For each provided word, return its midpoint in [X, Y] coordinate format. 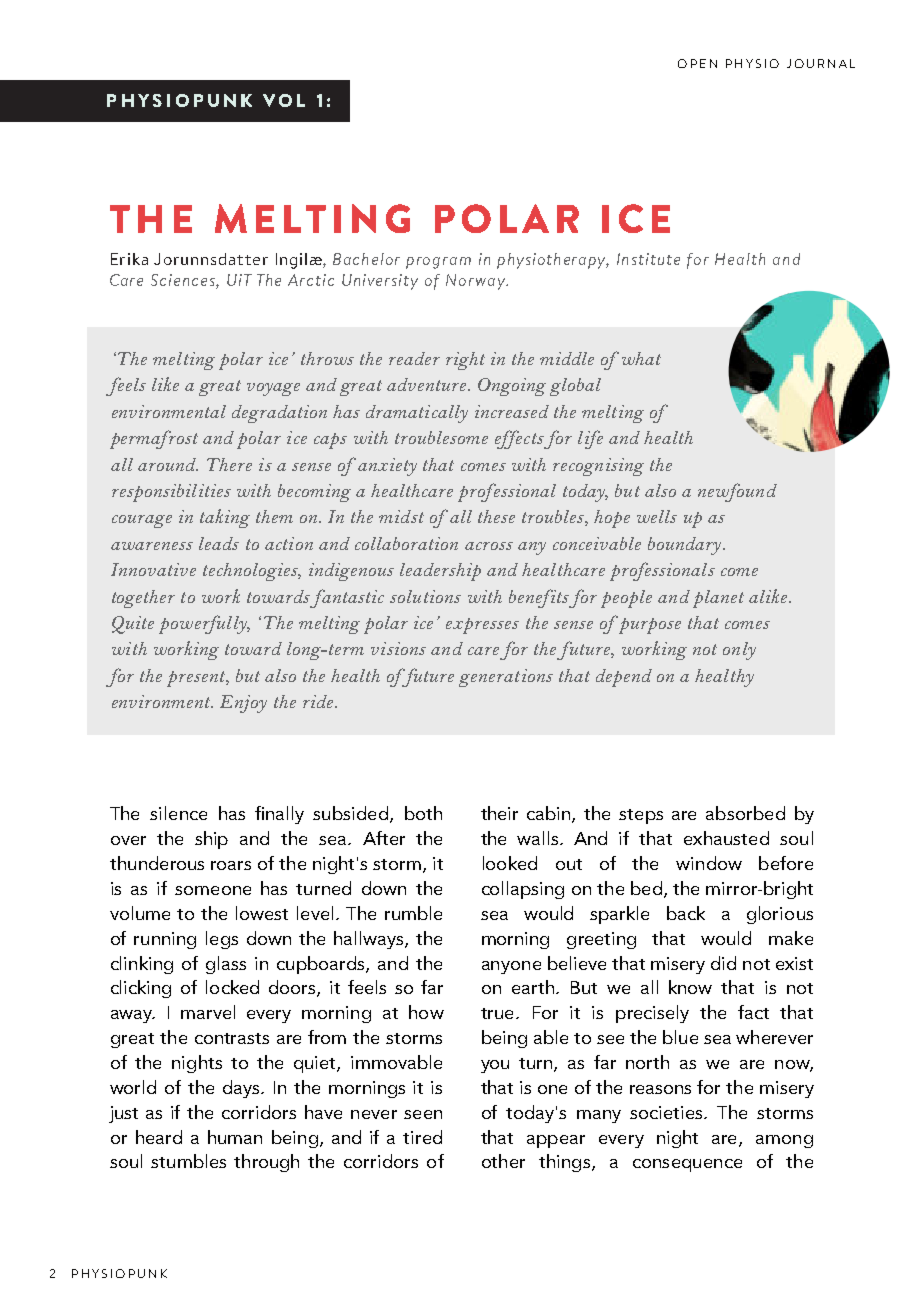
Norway [477, 282]
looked [510, 863]
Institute [648, 259]
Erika [129, 259]
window [709, 863]
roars [231, 865]
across [489, 546]
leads [219, 543]
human [235, 1137]
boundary [686, 546]
